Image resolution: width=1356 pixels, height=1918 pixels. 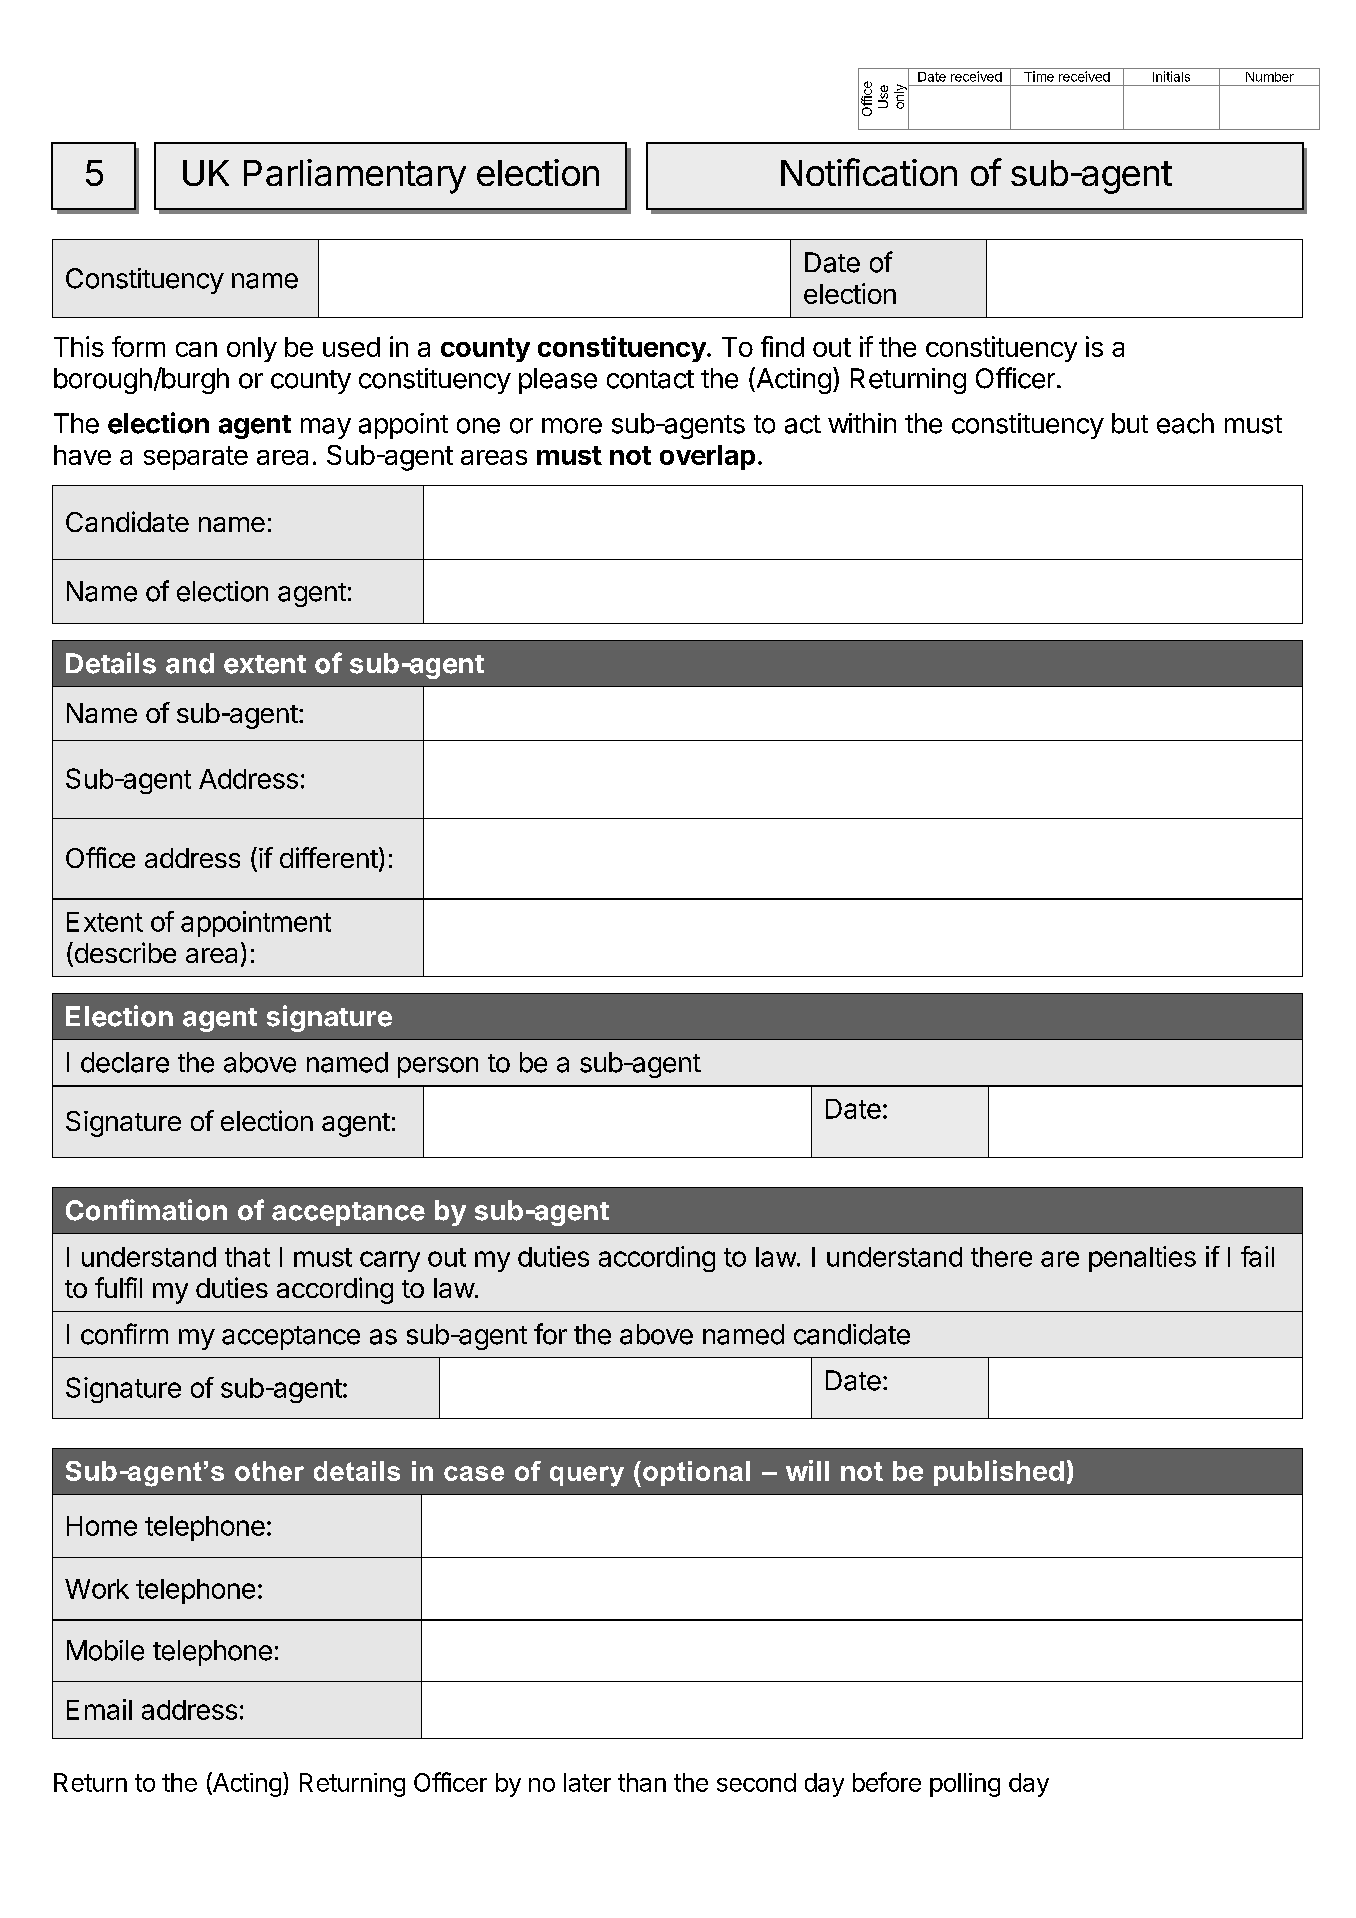 What do you see at coordinates (965, 1785) in the document?
I see `polling` at bounding box center [965, 1785].
